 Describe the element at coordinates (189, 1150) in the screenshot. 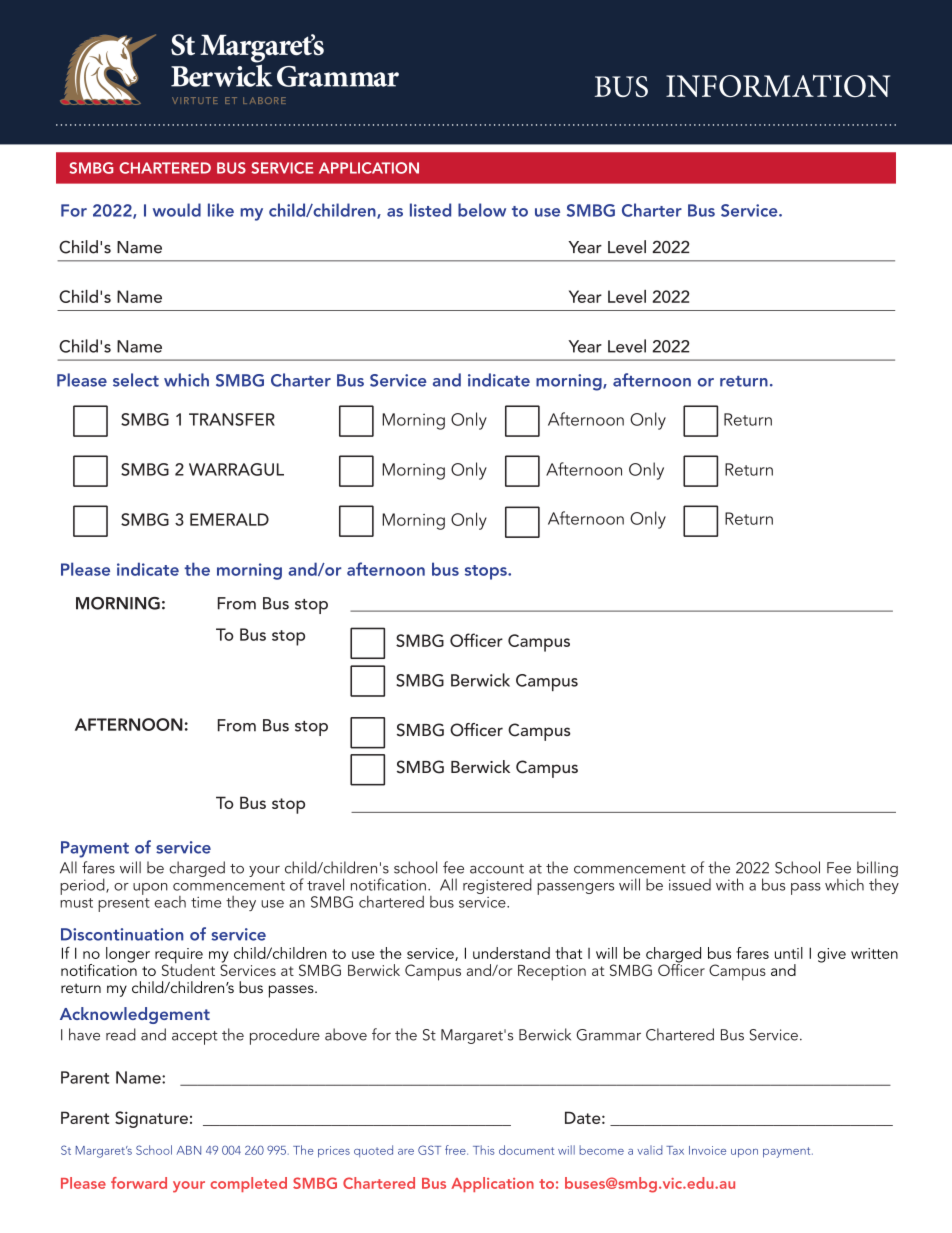

I see `ABN` at that location.
